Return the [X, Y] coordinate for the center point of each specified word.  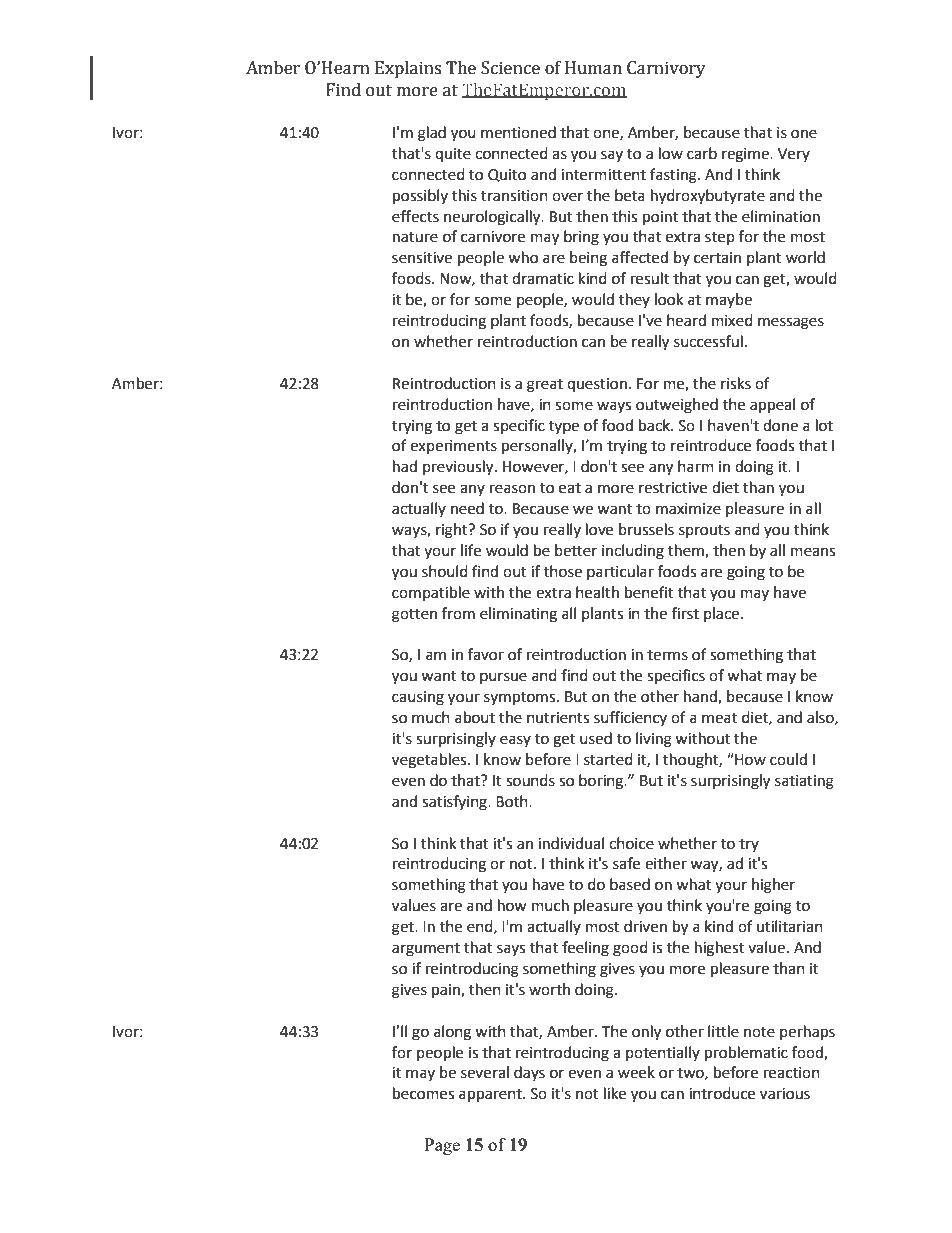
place [721, 614]
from [458, 613]
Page [442, 1146]
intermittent [603, 175]
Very [794, 155]
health [597, 592]
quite [453, 155]
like [615, 1093]
